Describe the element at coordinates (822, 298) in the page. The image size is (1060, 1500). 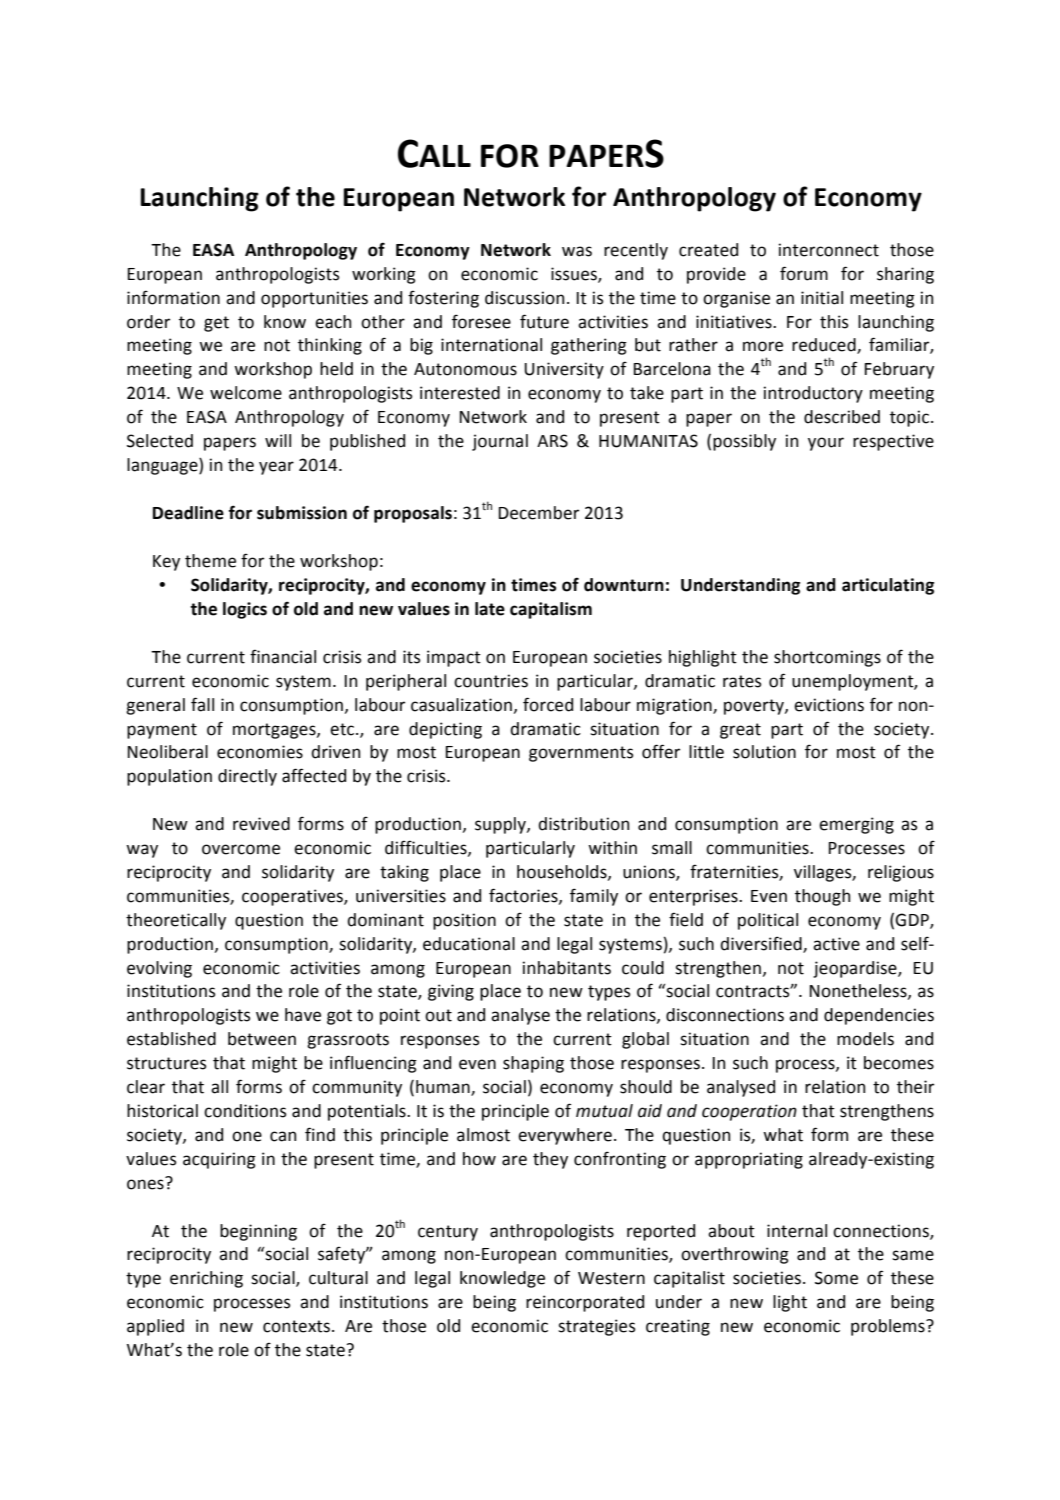
I see `initial` at that location.
